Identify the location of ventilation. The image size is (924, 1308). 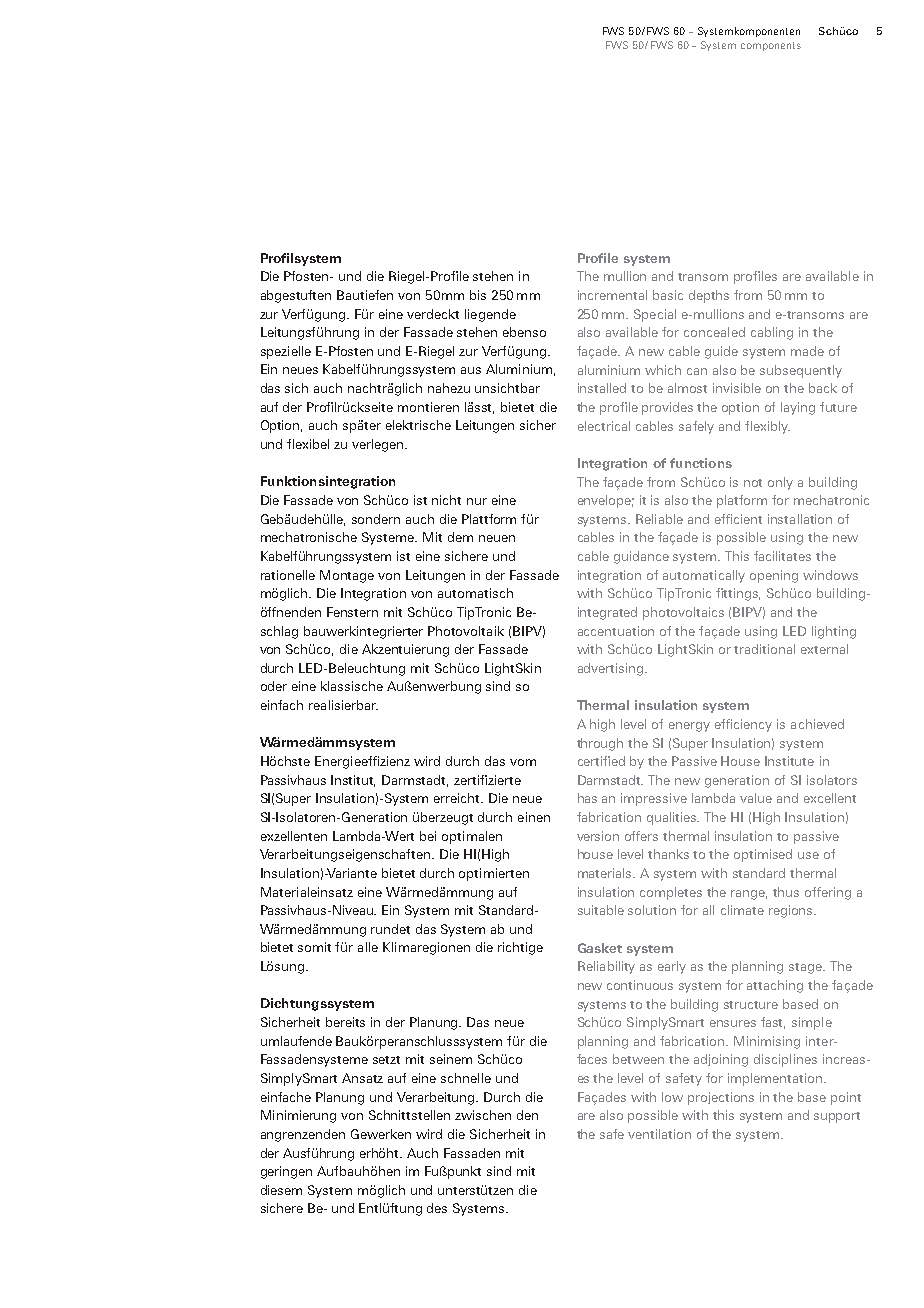
(659, 1134).
